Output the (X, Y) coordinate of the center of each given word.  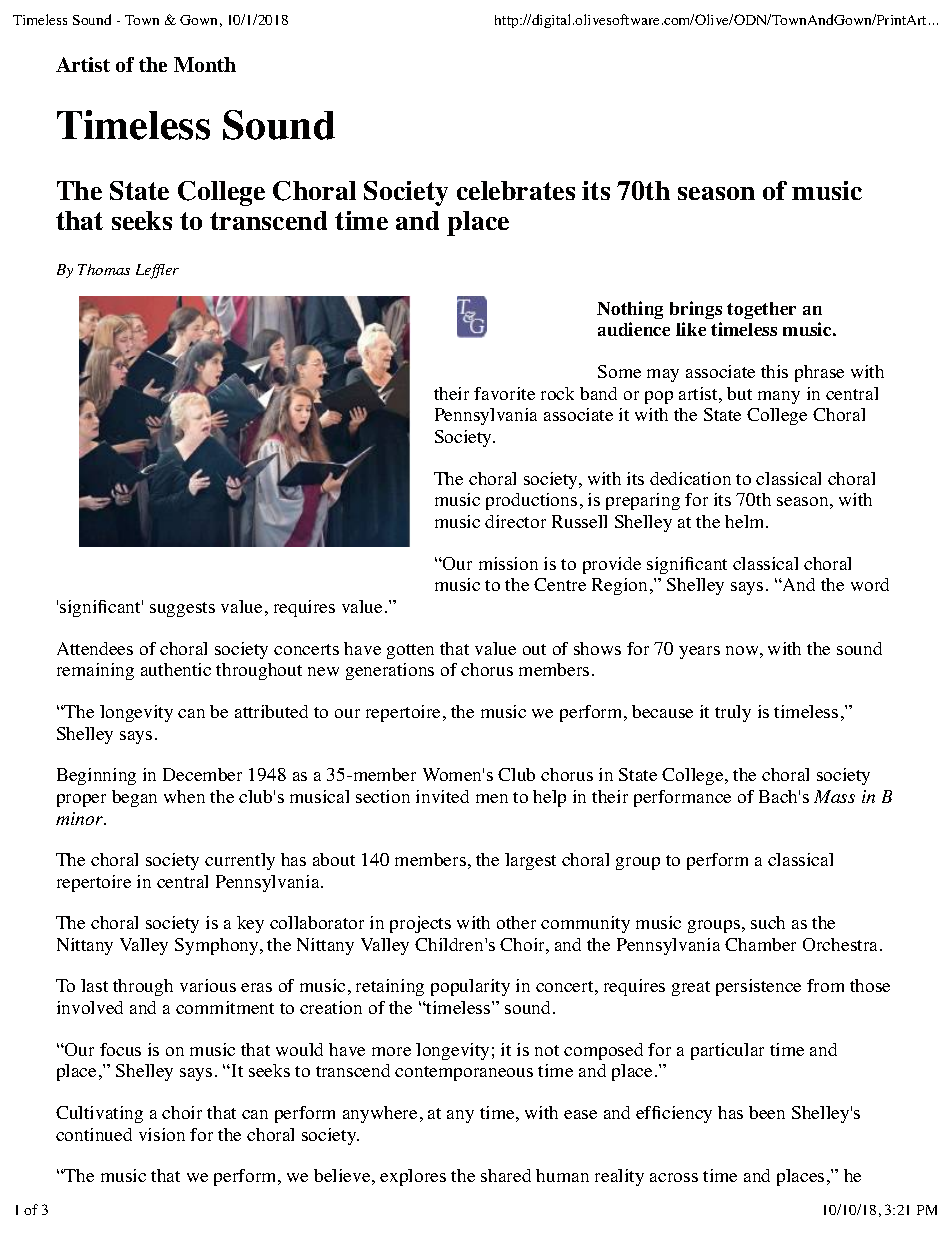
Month (205, 64)
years (699, 652)
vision (162, 1134)
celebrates (516, 190)
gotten (410, 651)
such (768, 922)
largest (530, 861)
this (774, 371)
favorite (504, 393)
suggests (182, 609)
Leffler (157, 271)
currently (240, 861)
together (761, 310)
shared (506, 1175)
